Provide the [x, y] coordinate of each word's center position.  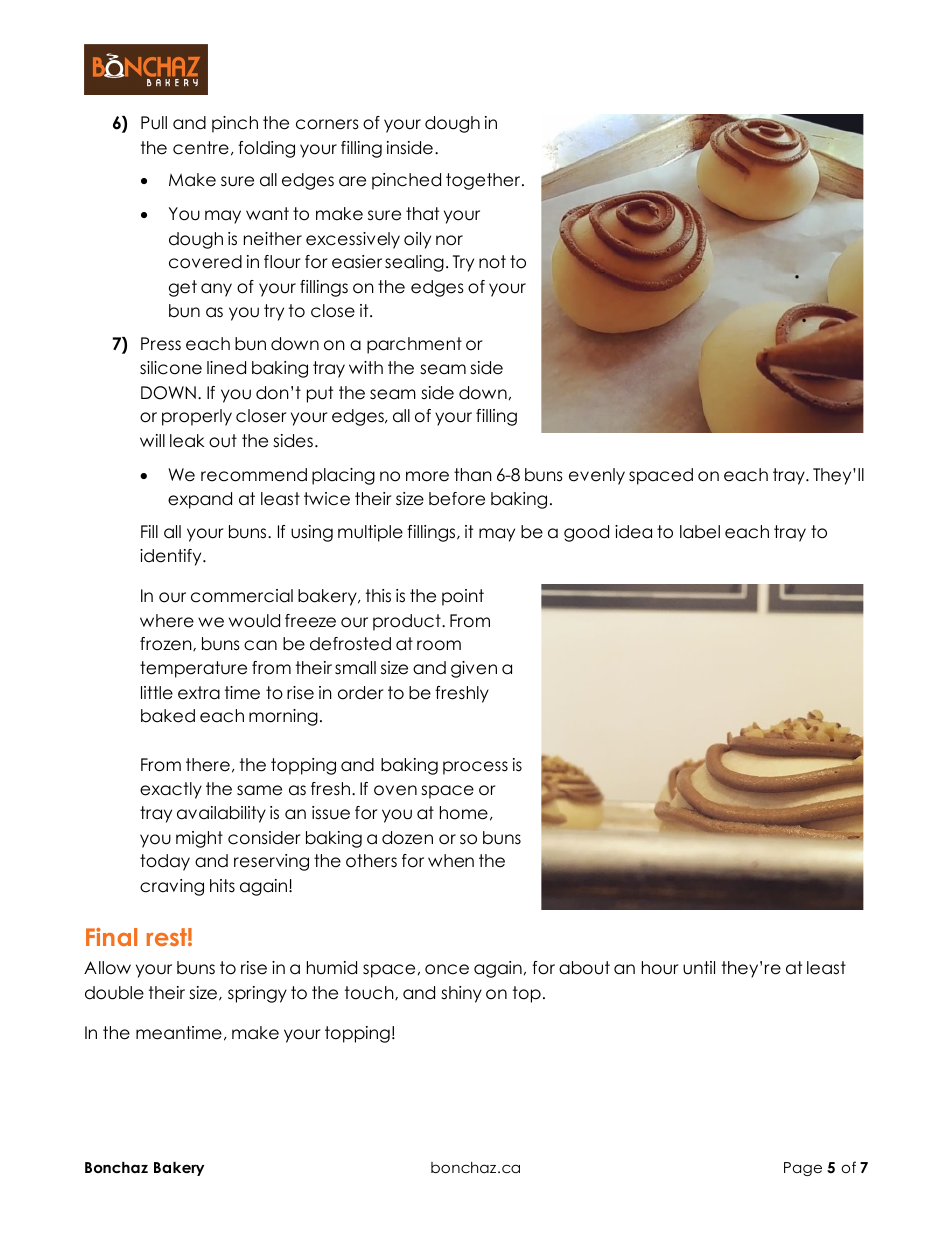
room [439, 645]
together [484, 181]
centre [201, 148]
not [492, 262]
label [700, 532]
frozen [167, 644]
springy [257, 994]
